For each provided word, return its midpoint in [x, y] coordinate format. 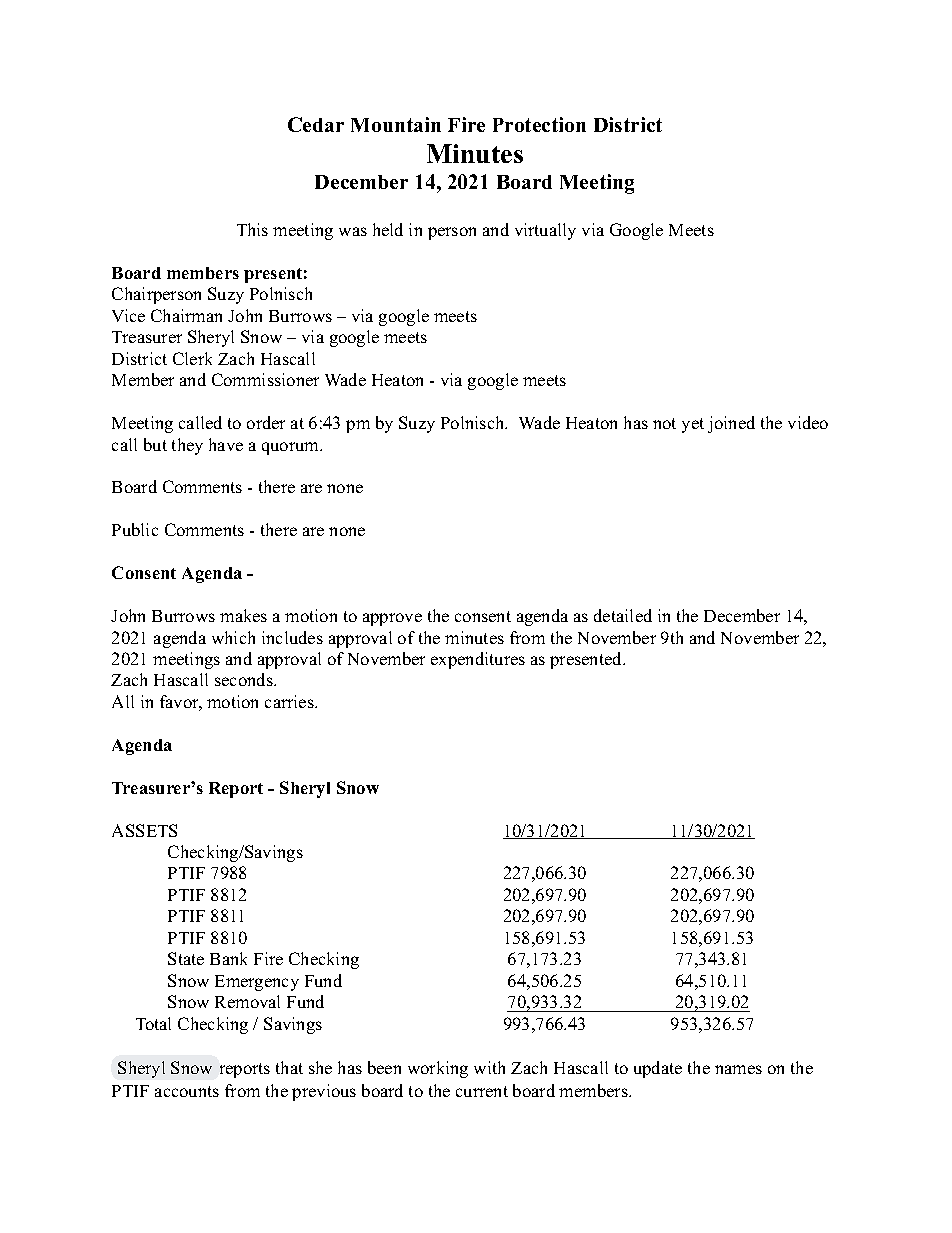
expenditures [478, 660]
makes [243, 615]
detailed [623, 615]
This [252, 229]
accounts [187, 1091]
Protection [539, 124]
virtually [545, 231]
